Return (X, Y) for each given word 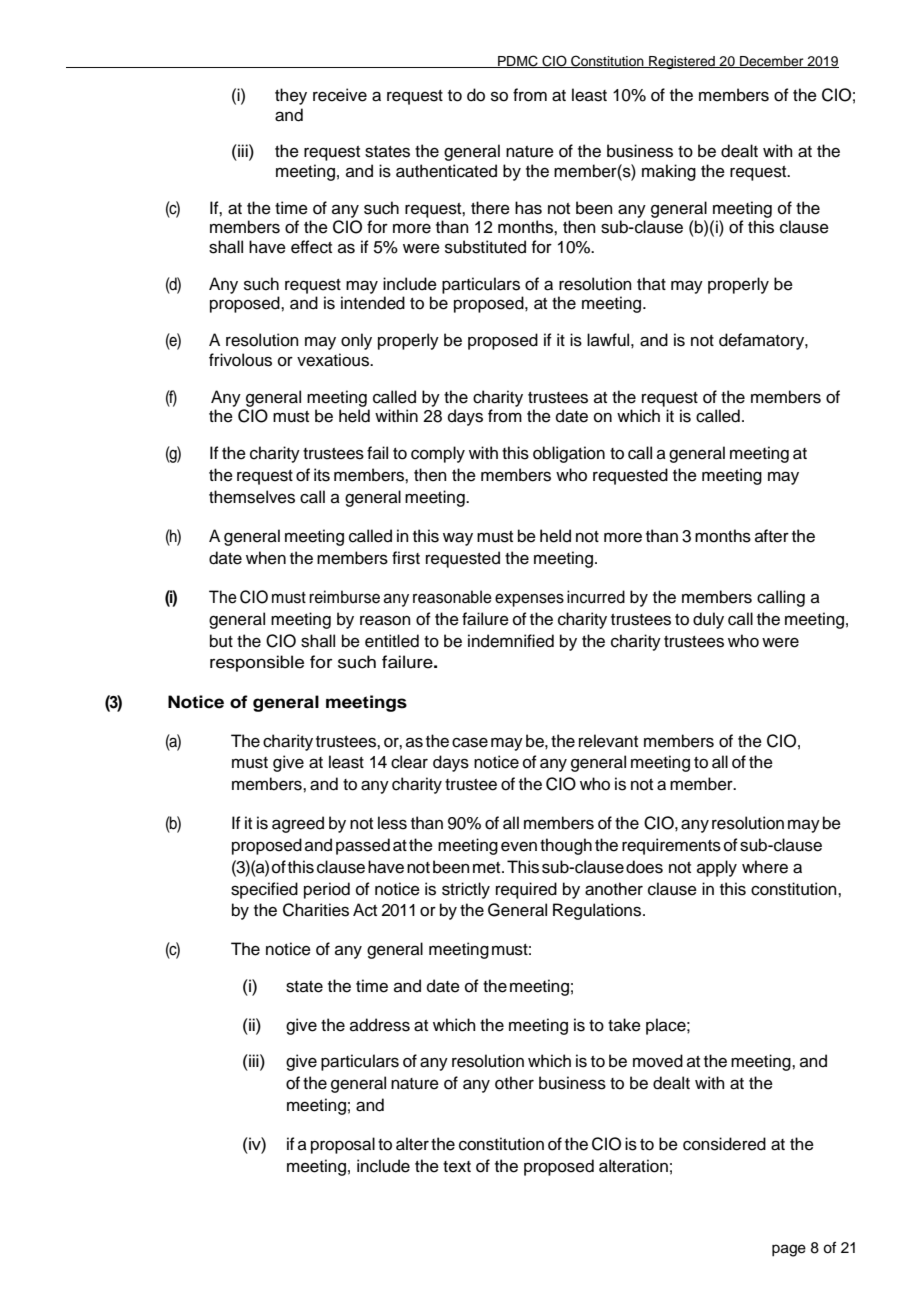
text (457, 1167)
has (528, 208)
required (526, 890)
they (291, 96)
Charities (316, 910)
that (651, 283)
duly (708, 620)
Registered (682, 62)
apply (717, 868)
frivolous (240, 360)
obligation (569, 454)
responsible (257, 663)
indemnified (511, 641)
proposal (343, 1145)
